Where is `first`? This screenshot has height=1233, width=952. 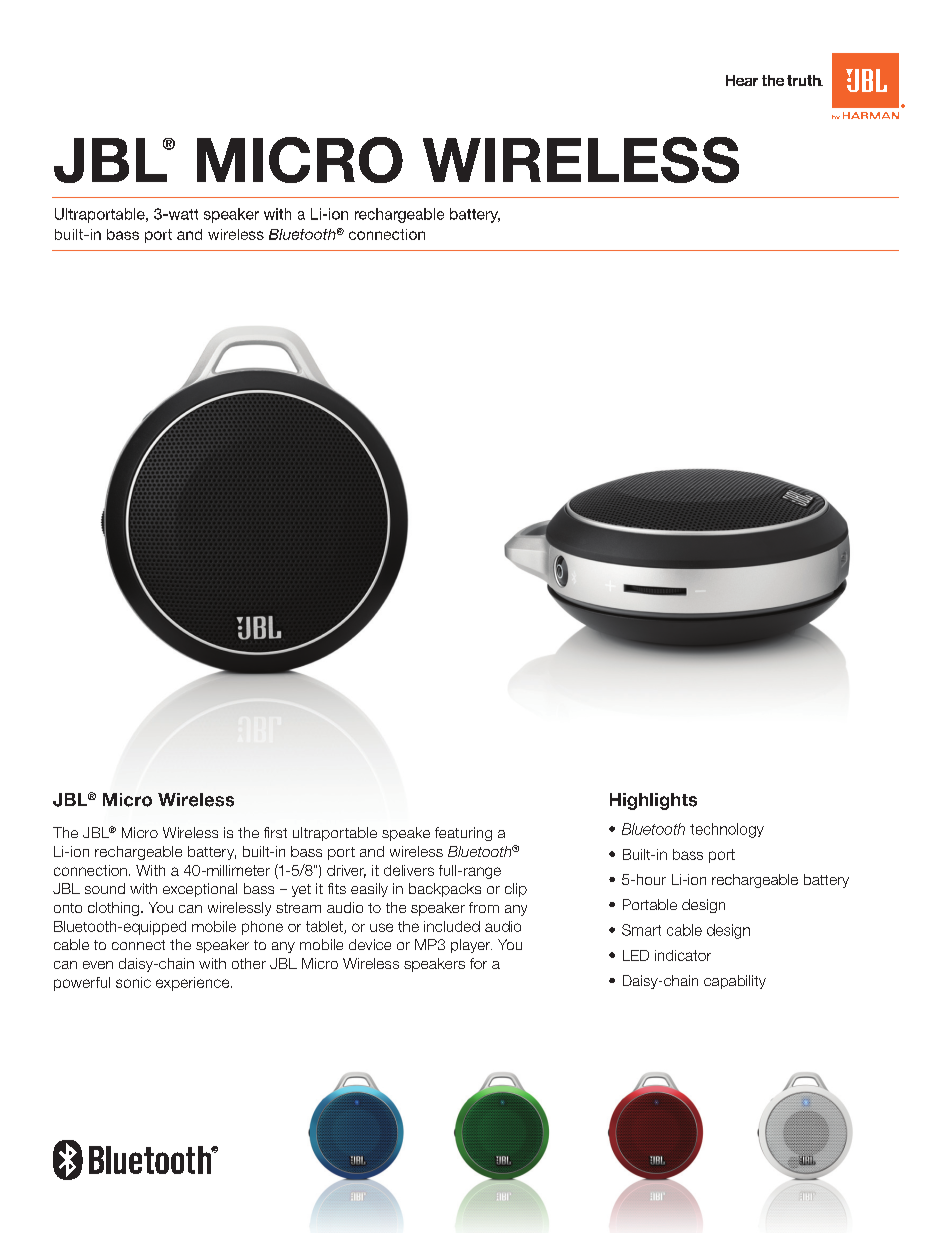 first is located at coordinates (275, 832).
